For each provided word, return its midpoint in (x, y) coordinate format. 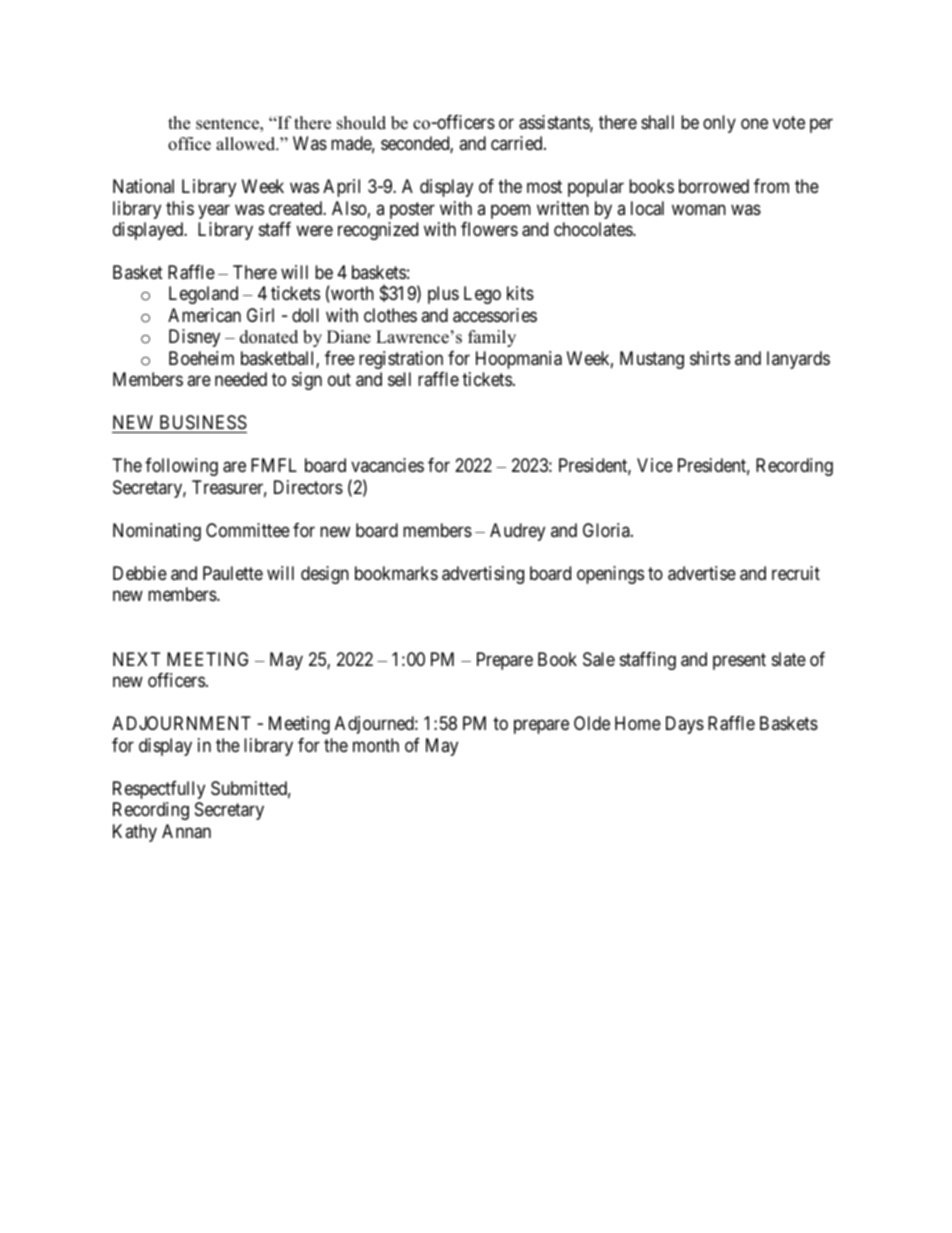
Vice (655, 465)
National (143, 186)
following (181, 467)
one (754, 123)
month (376, 745)
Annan (186, 831)
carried (518, 143)
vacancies (387, 465)
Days (685, 725)
